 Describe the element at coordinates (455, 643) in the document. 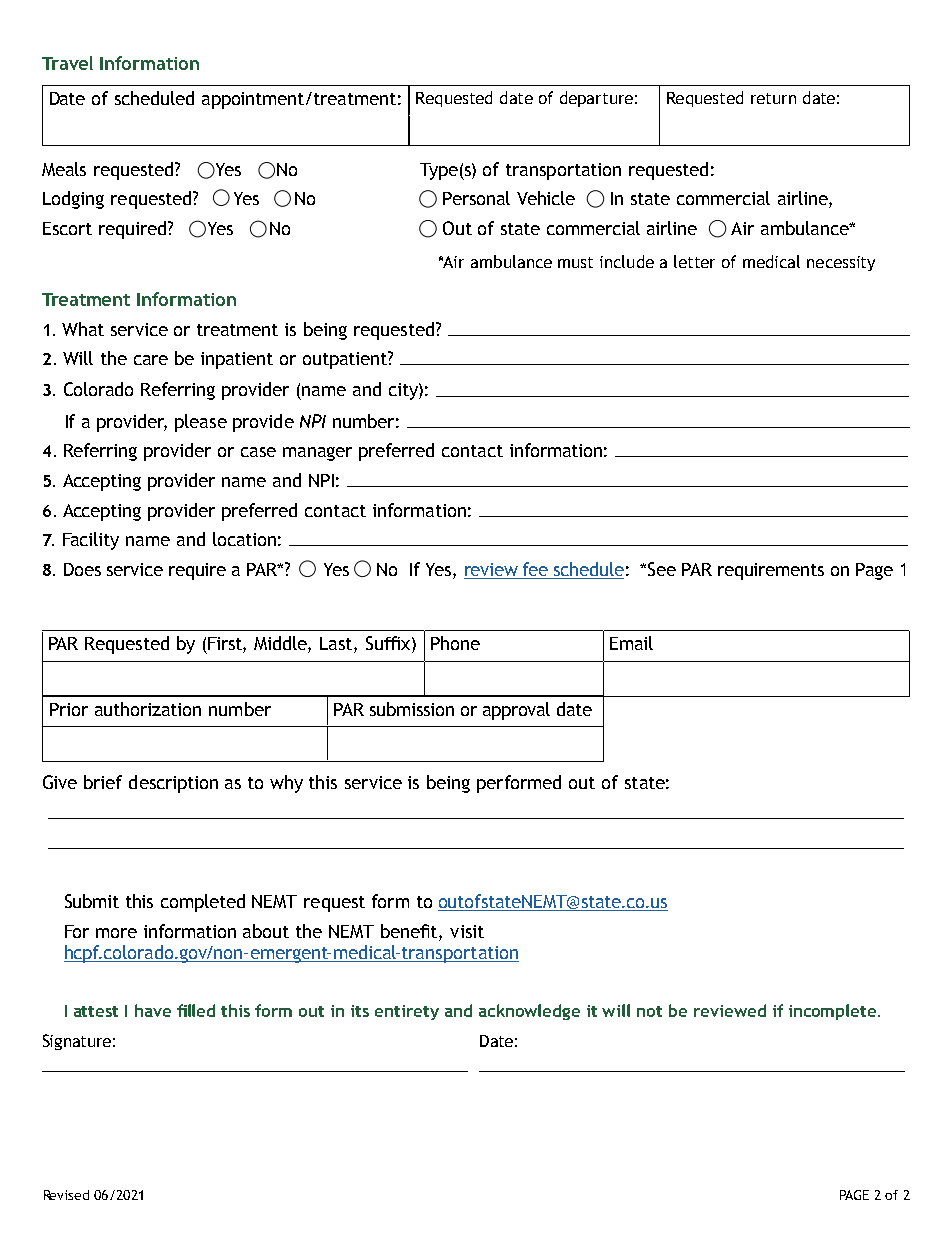

I see `Phone` at that location.
